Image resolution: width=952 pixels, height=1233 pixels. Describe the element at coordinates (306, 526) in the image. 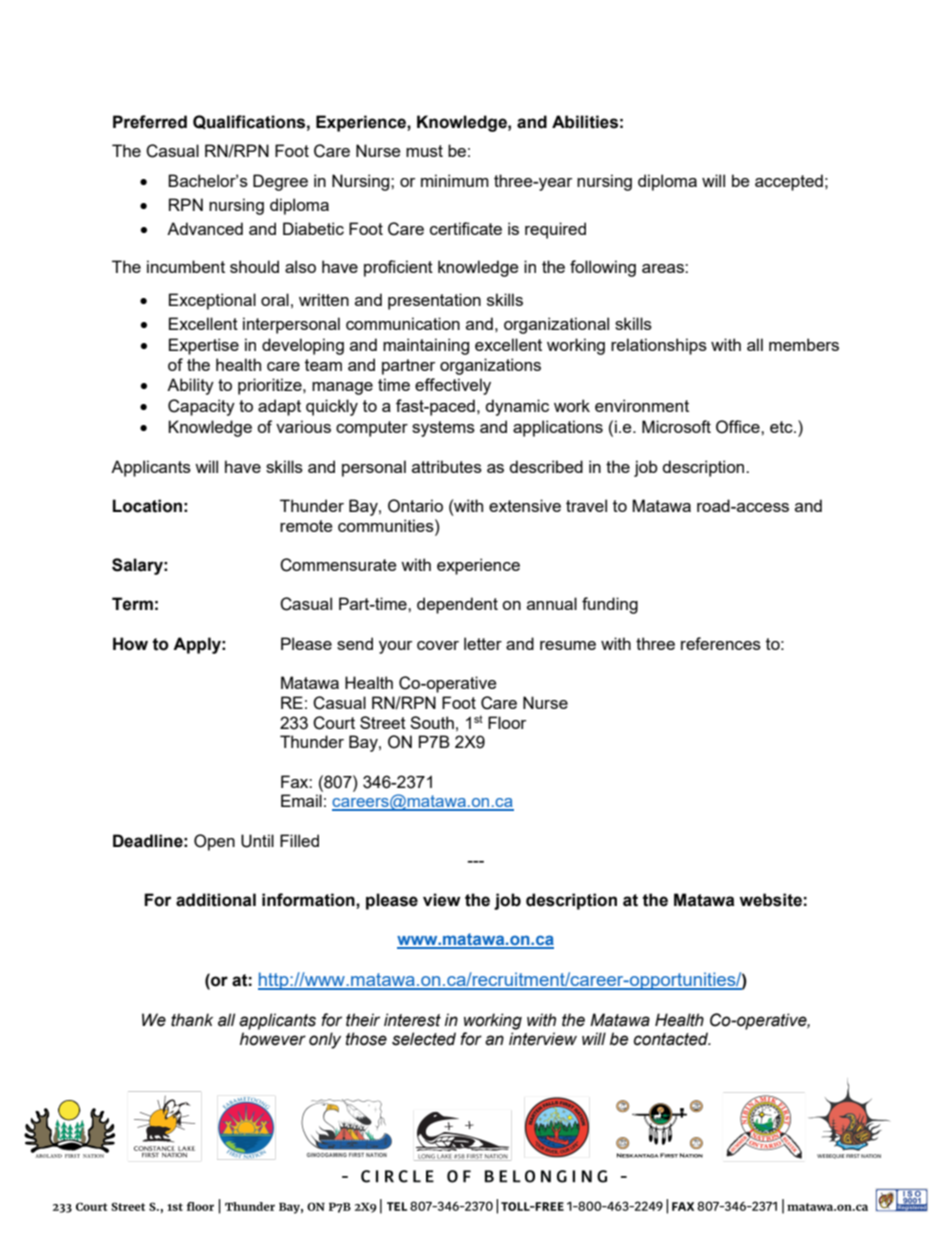

I see `remote` at that location.
